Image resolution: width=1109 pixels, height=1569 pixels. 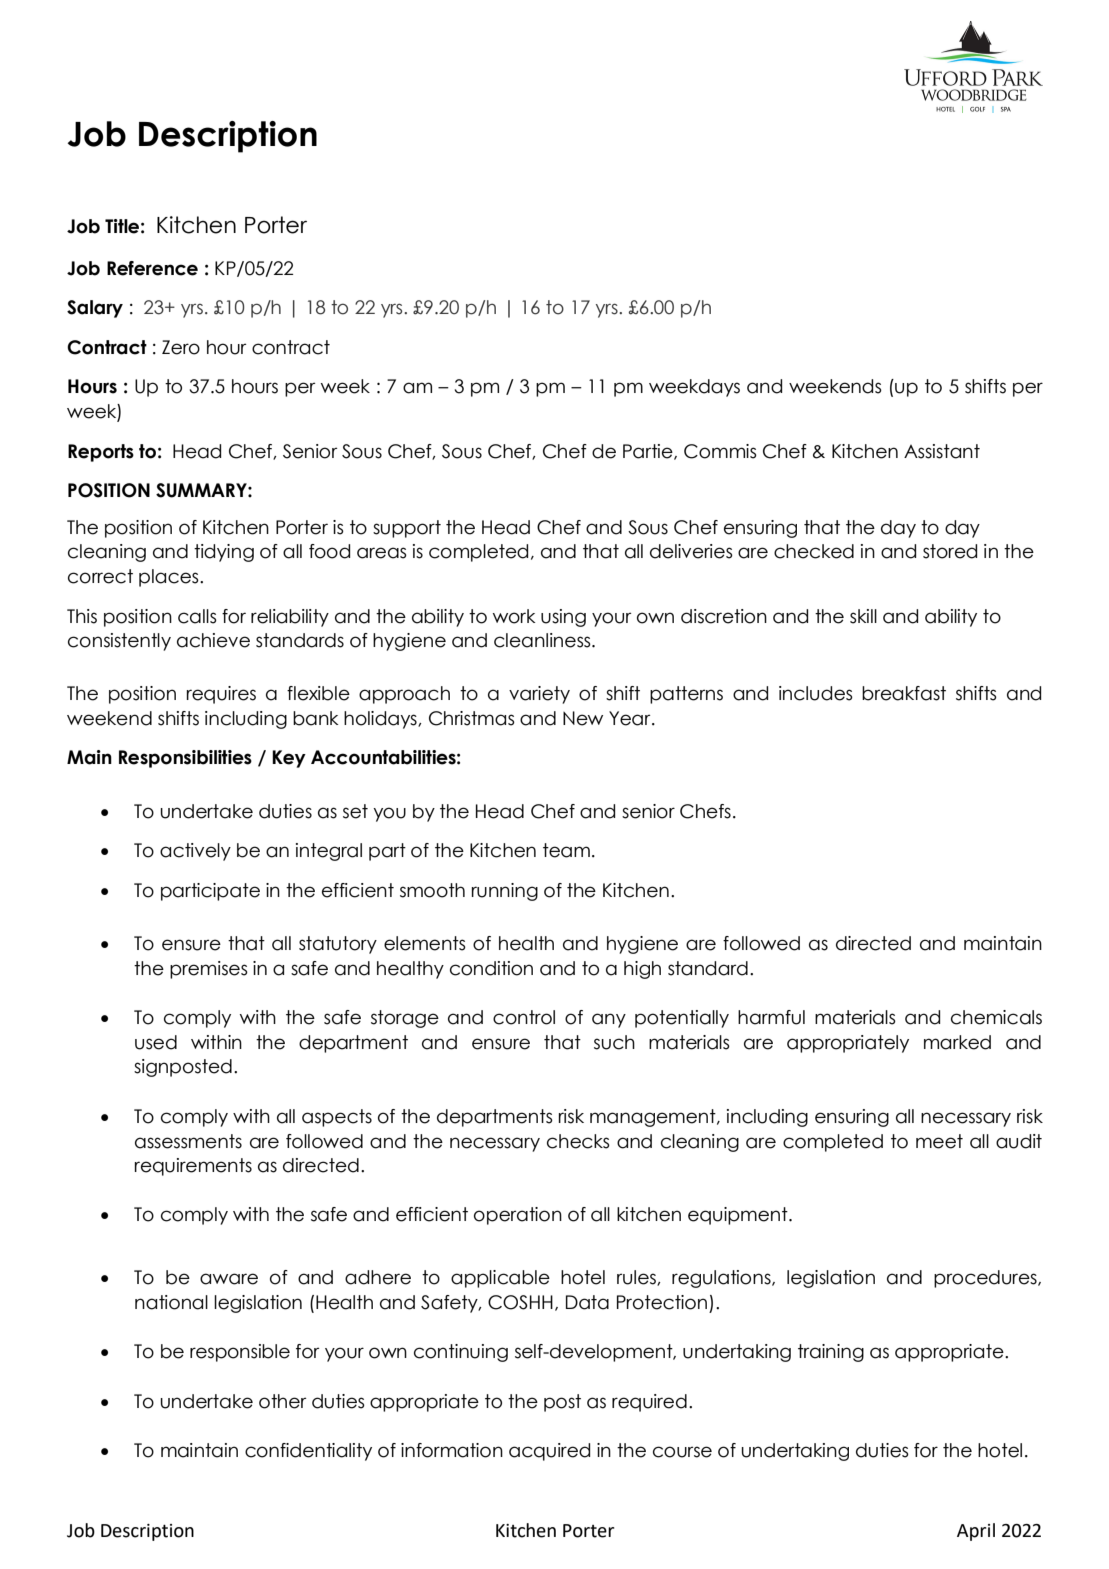 What do you see at coordinates (518, 1216) in the document?
I see `operation` at bounding box center [518, 1216].
